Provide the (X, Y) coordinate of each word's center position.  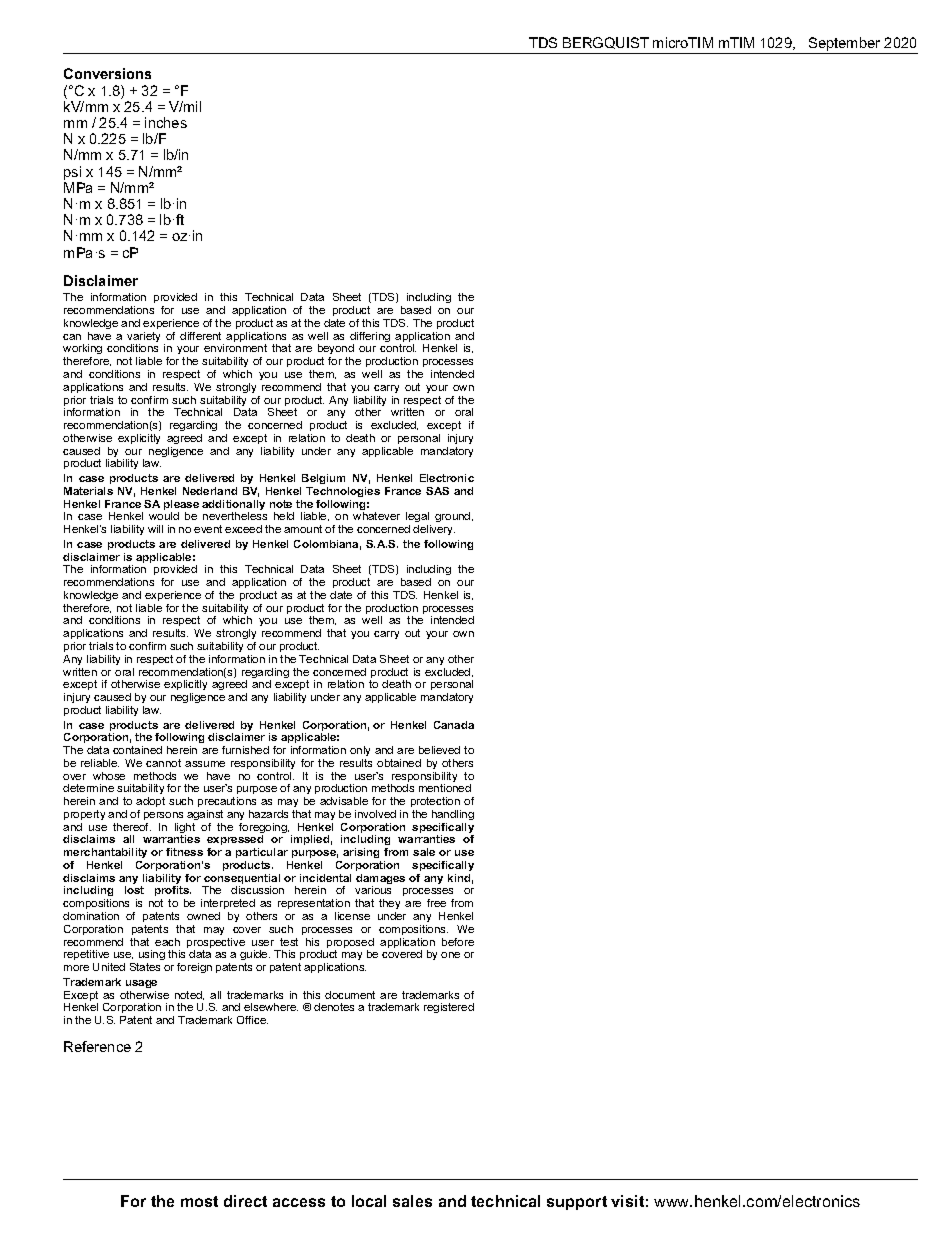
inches (166, 122)
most (199, 1201)
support (577, 1203)
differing (370, 338)
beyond (336, 351)
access (299, 1202)
